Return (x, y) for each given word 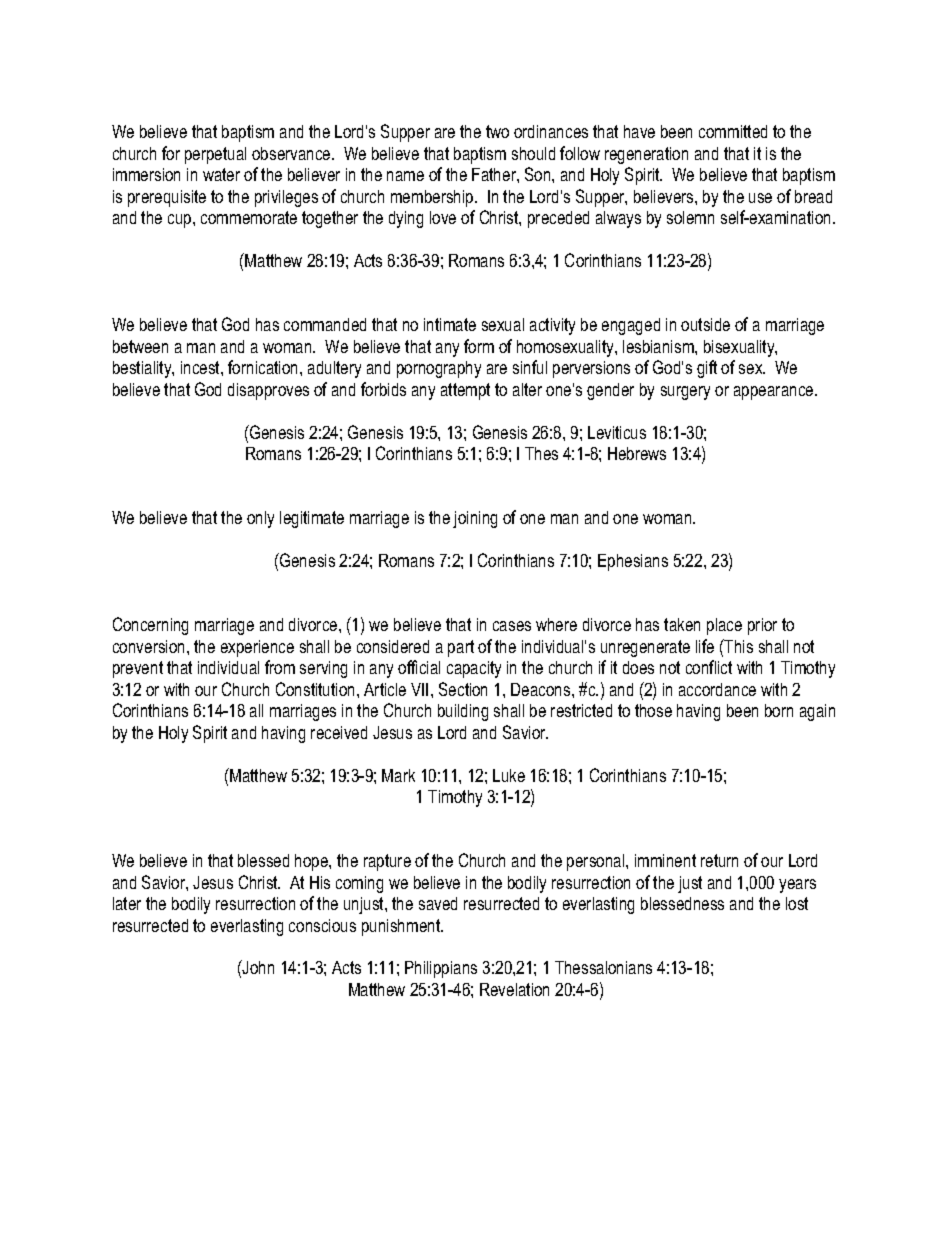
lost (797, 903)
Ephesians (633, 562)
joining (475, 519)
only (260, 519)
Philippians (441, 969)
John (257, 967)
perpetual (215, 155)
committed (733, 131)
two (497, 131)
